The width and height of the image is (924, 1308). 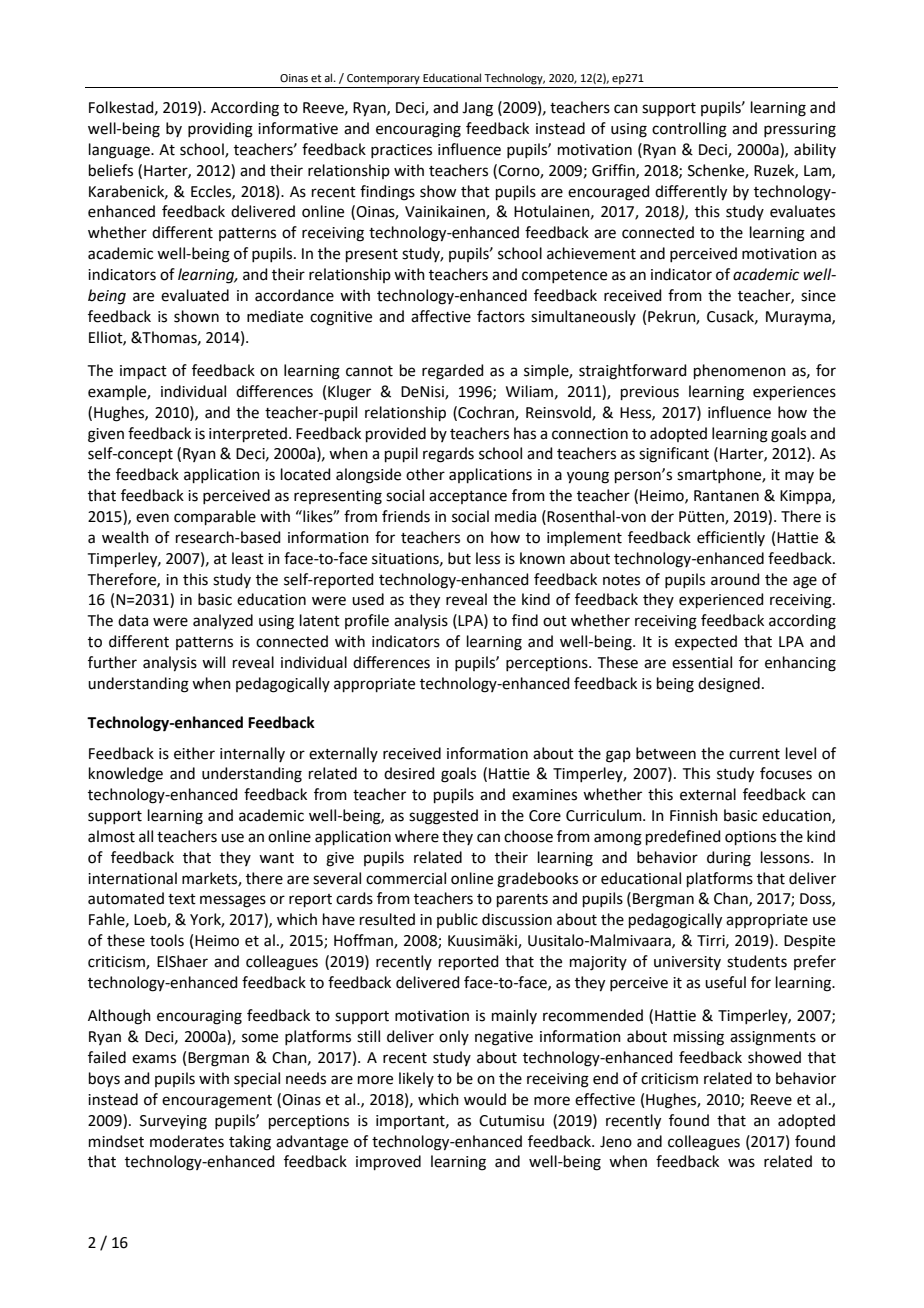 What do you see at coordinates (740, 371) in the image?
I see `phenomenon` at bounding box center [740, 371].
